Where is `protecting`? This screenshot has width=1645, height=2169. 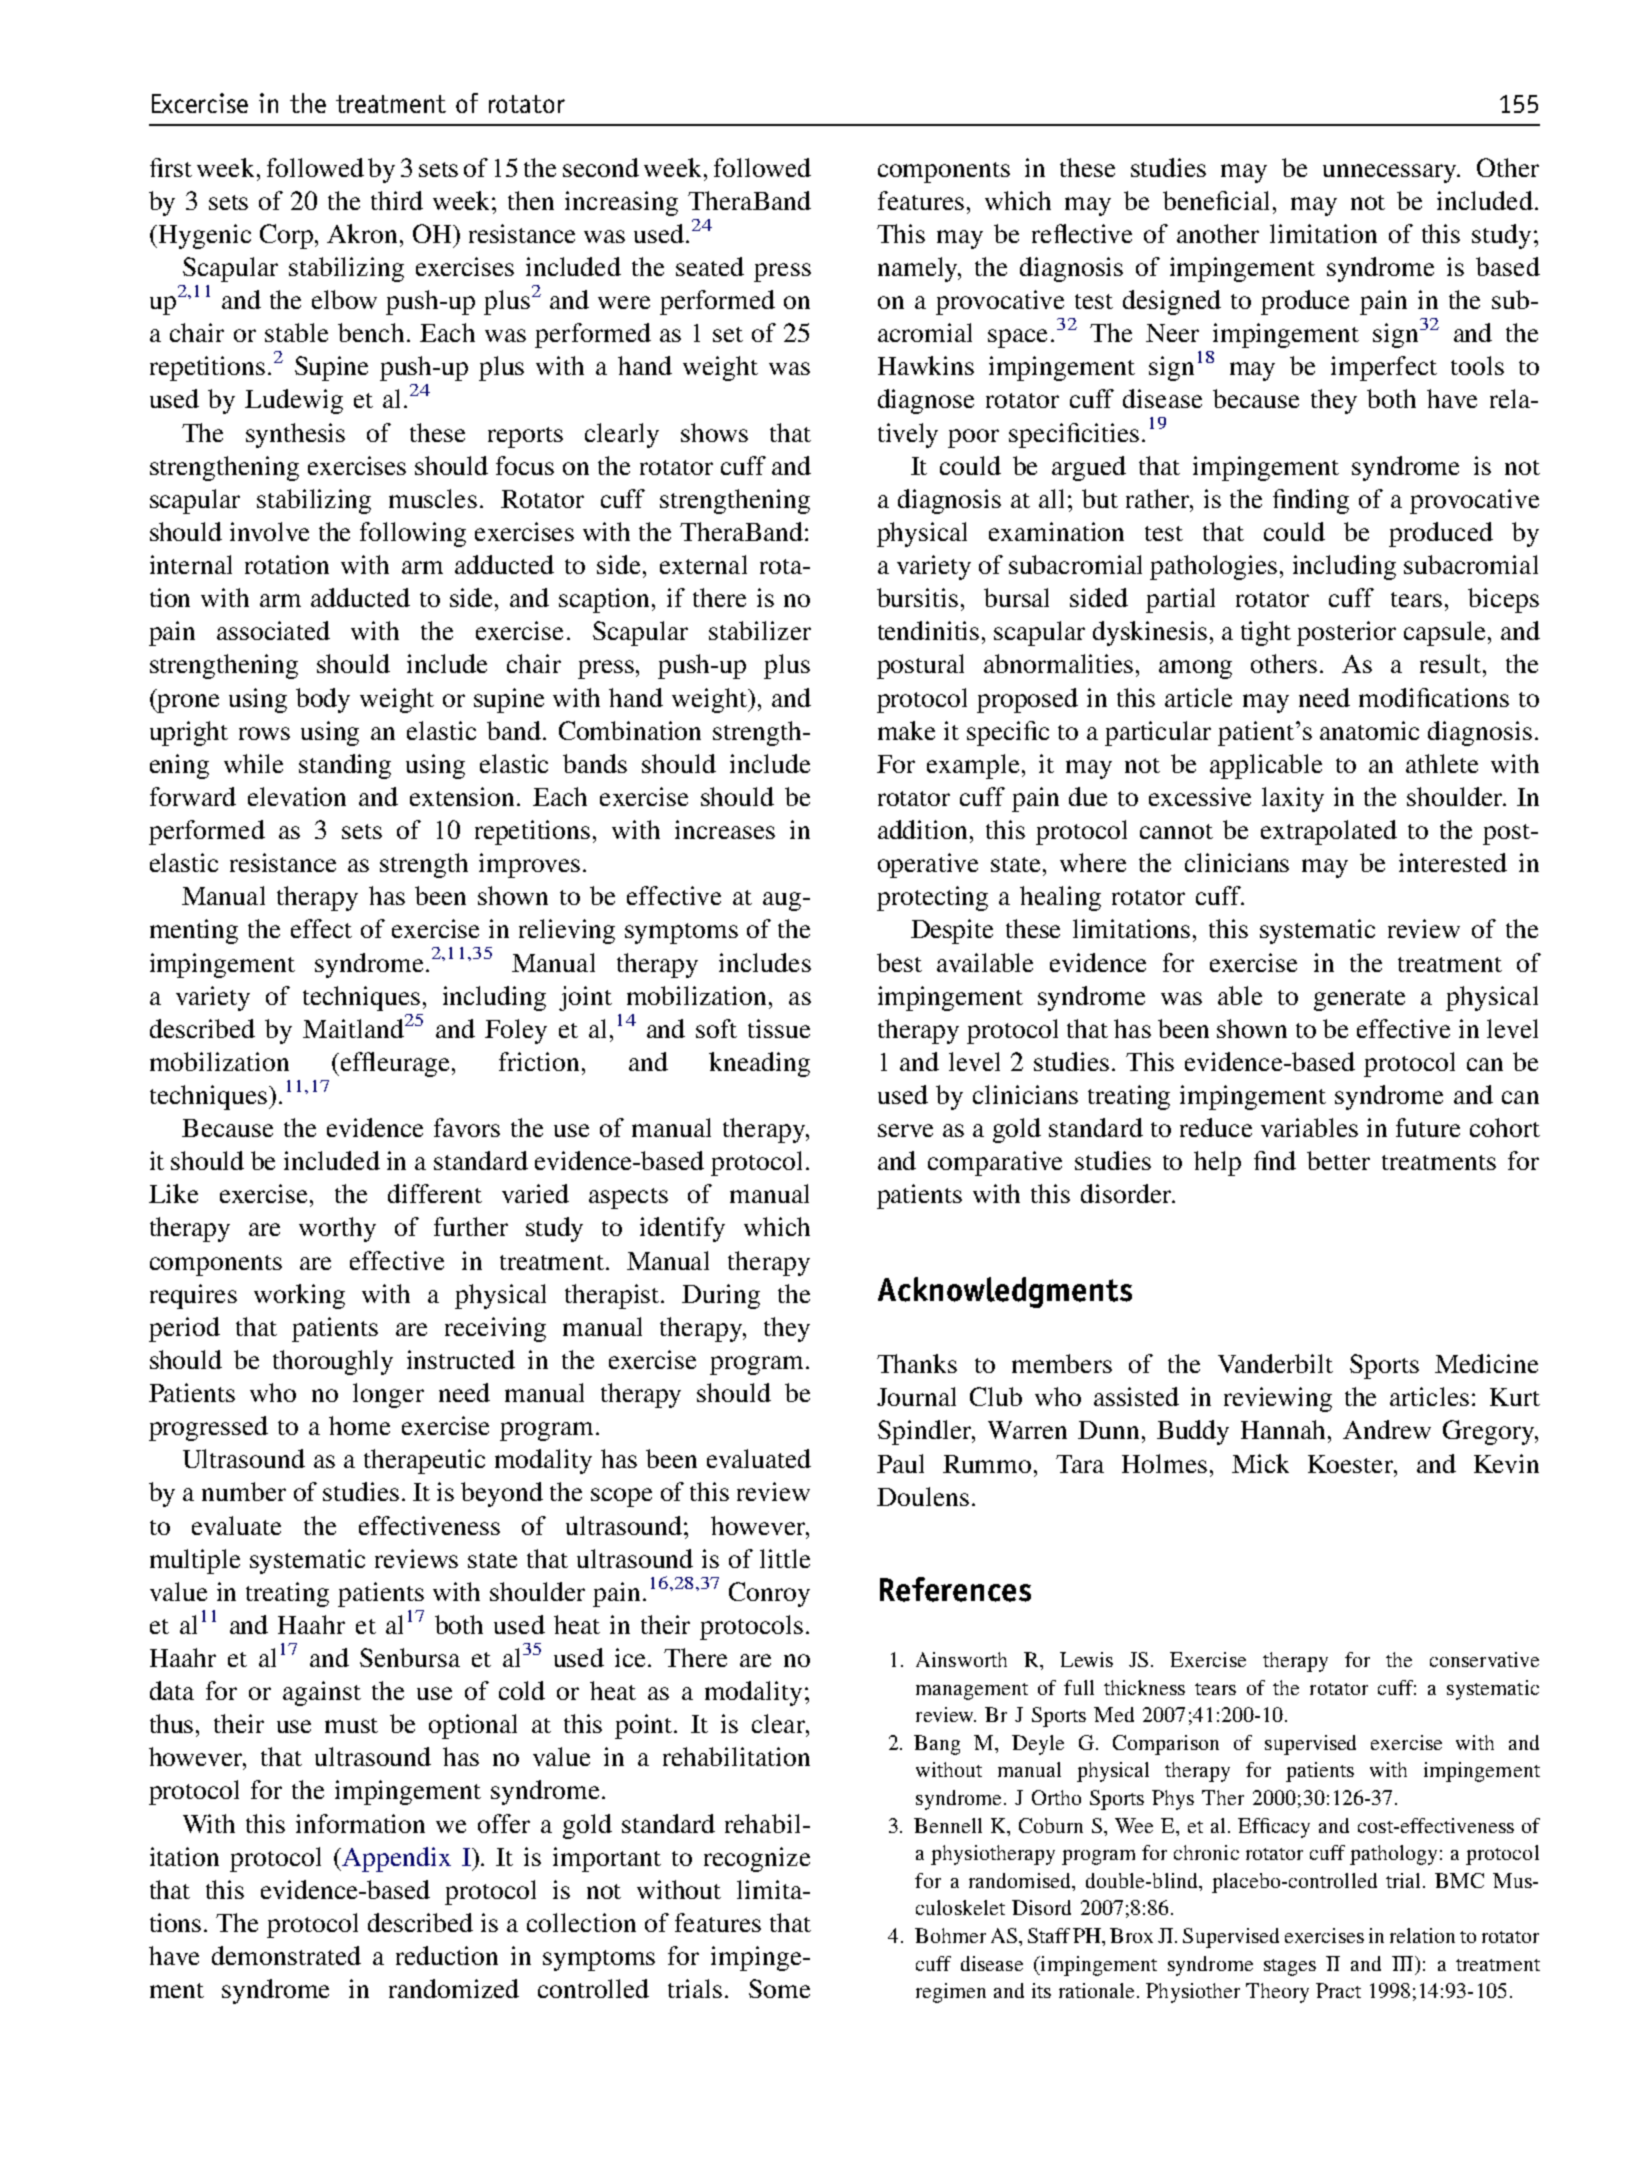 protecting is located at coordinates (932, 898).
